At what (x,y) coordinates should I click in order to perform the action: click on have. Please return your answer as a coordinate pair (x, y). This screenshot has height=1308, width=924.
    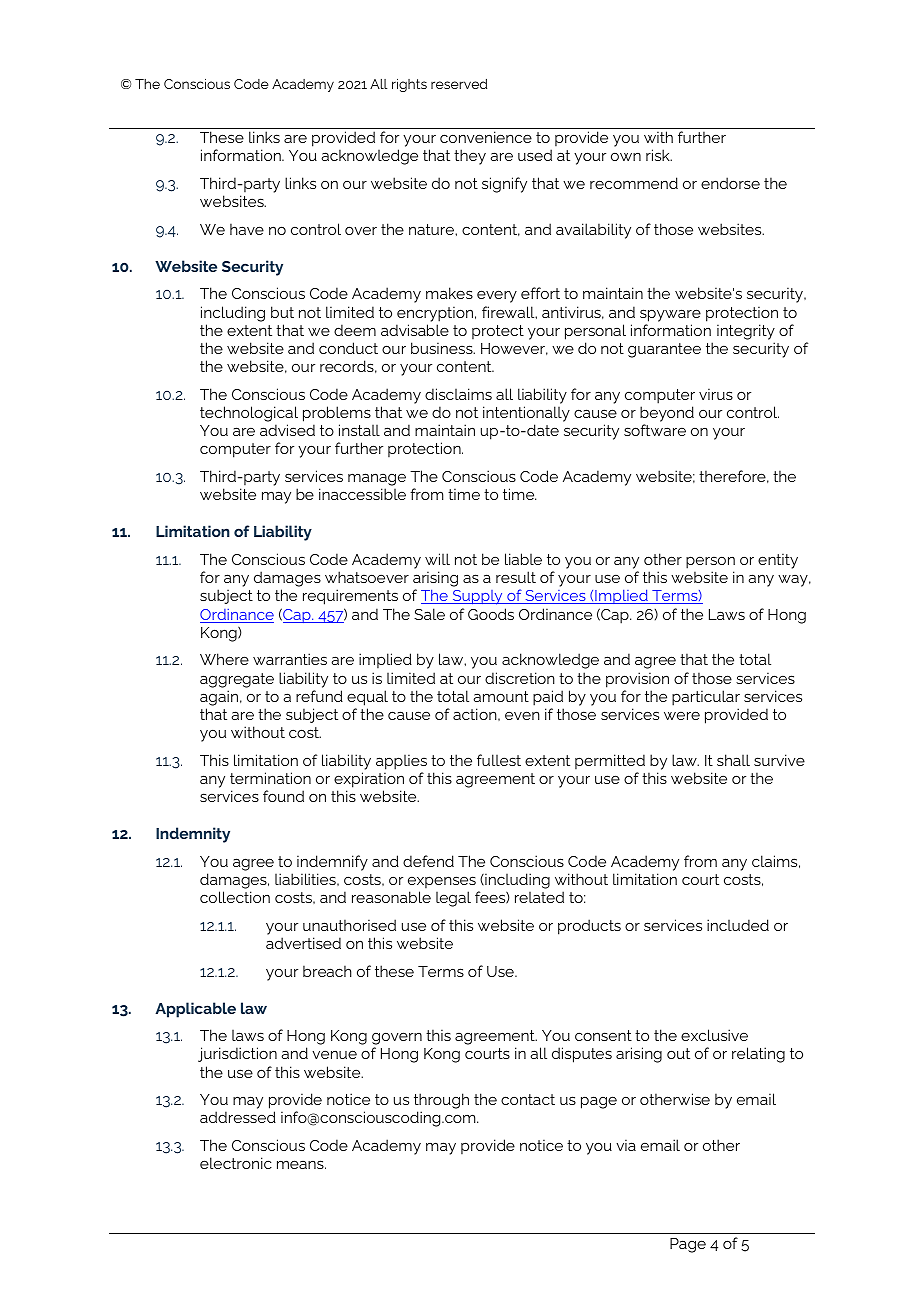
    Looking at the image, I should click on (247, 229).
